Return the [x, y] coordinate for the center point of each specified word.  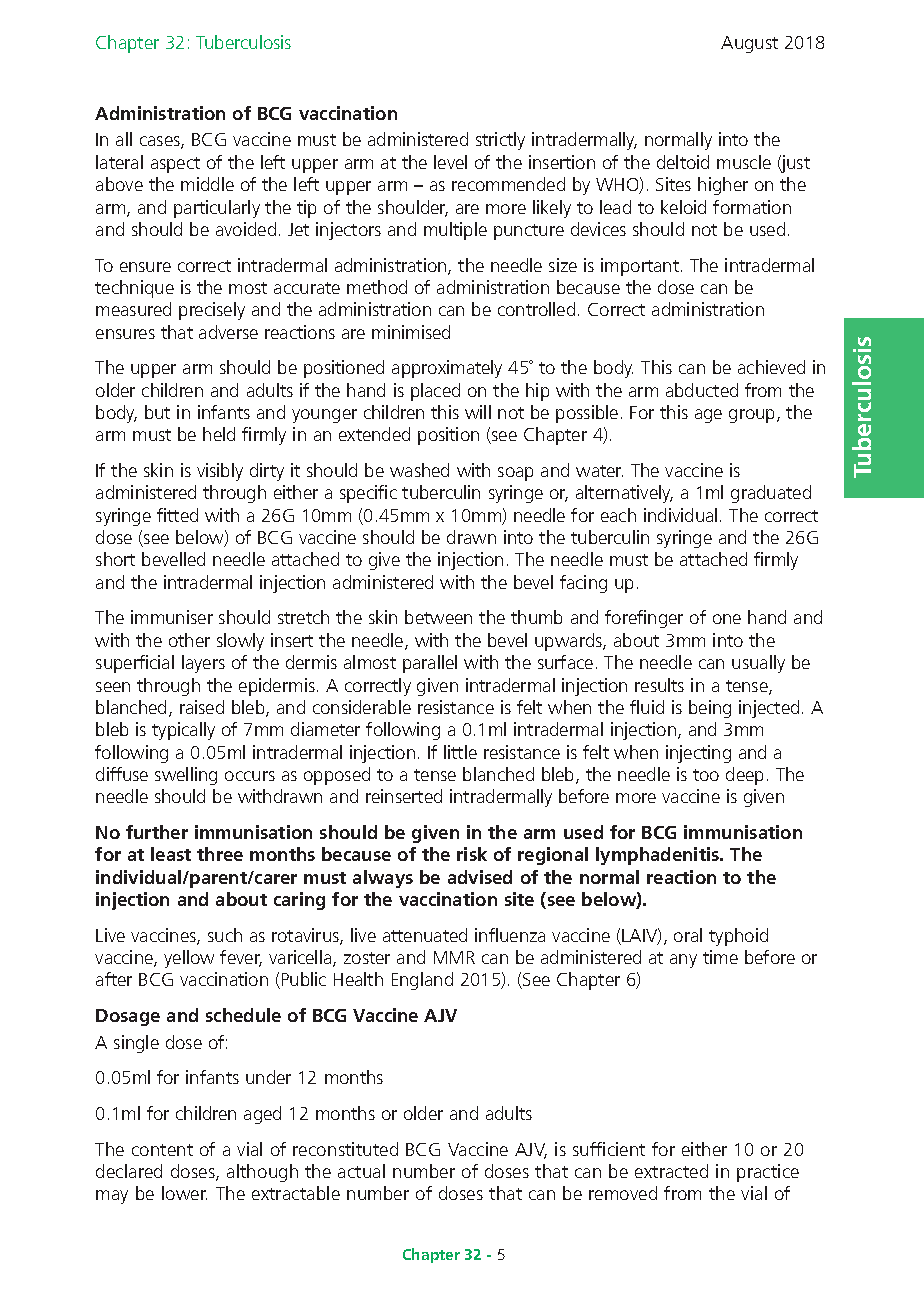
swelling [186, 776]
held [219, 434]
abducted [702, 390]
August [749, 44]
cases [161, 142]
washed [419, 470]
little [460, 752]
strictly [500, 141]
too [706, 775]
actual [361, 1171]
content [162, 1150]
